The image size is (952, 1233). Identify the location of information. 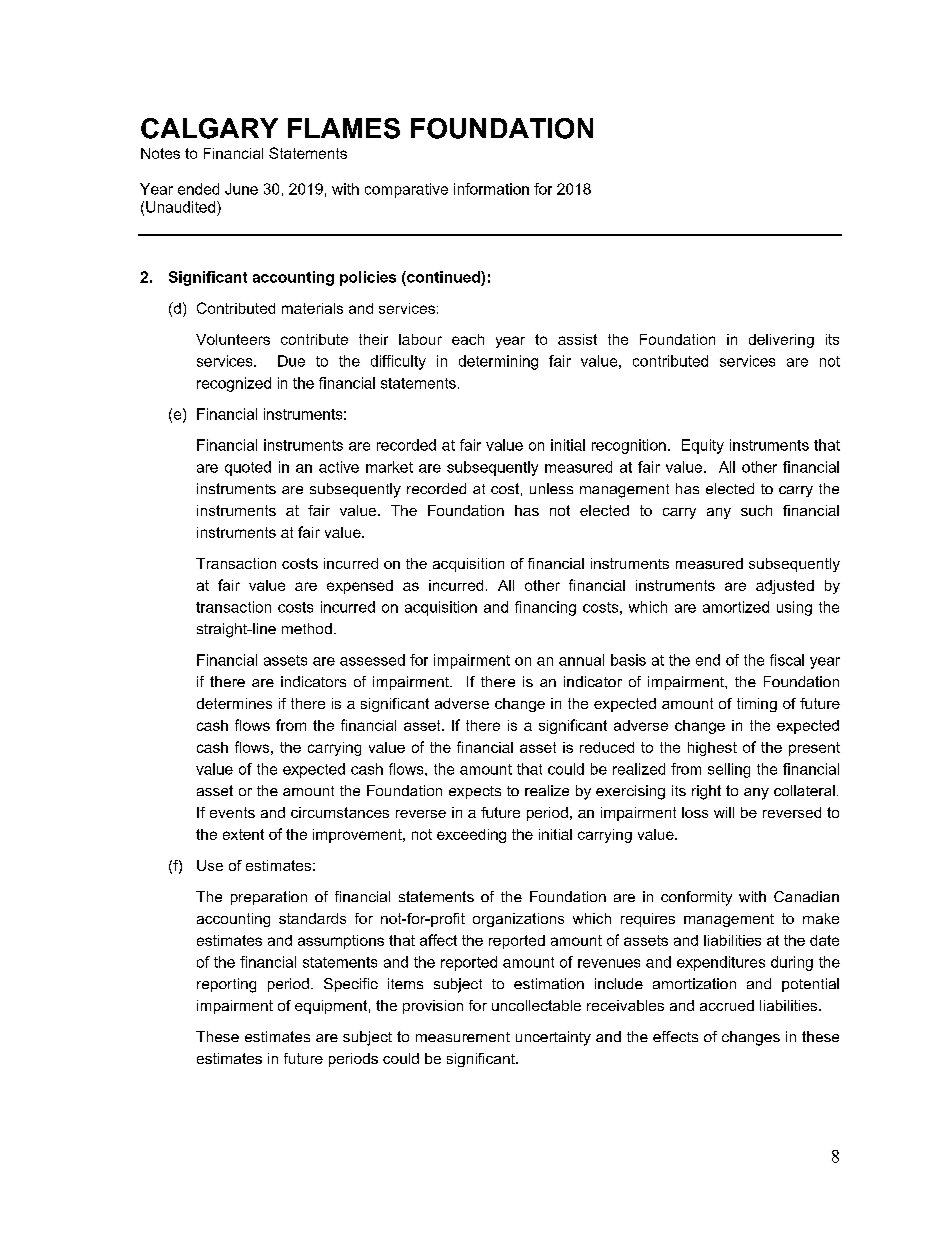
(491, 189).
